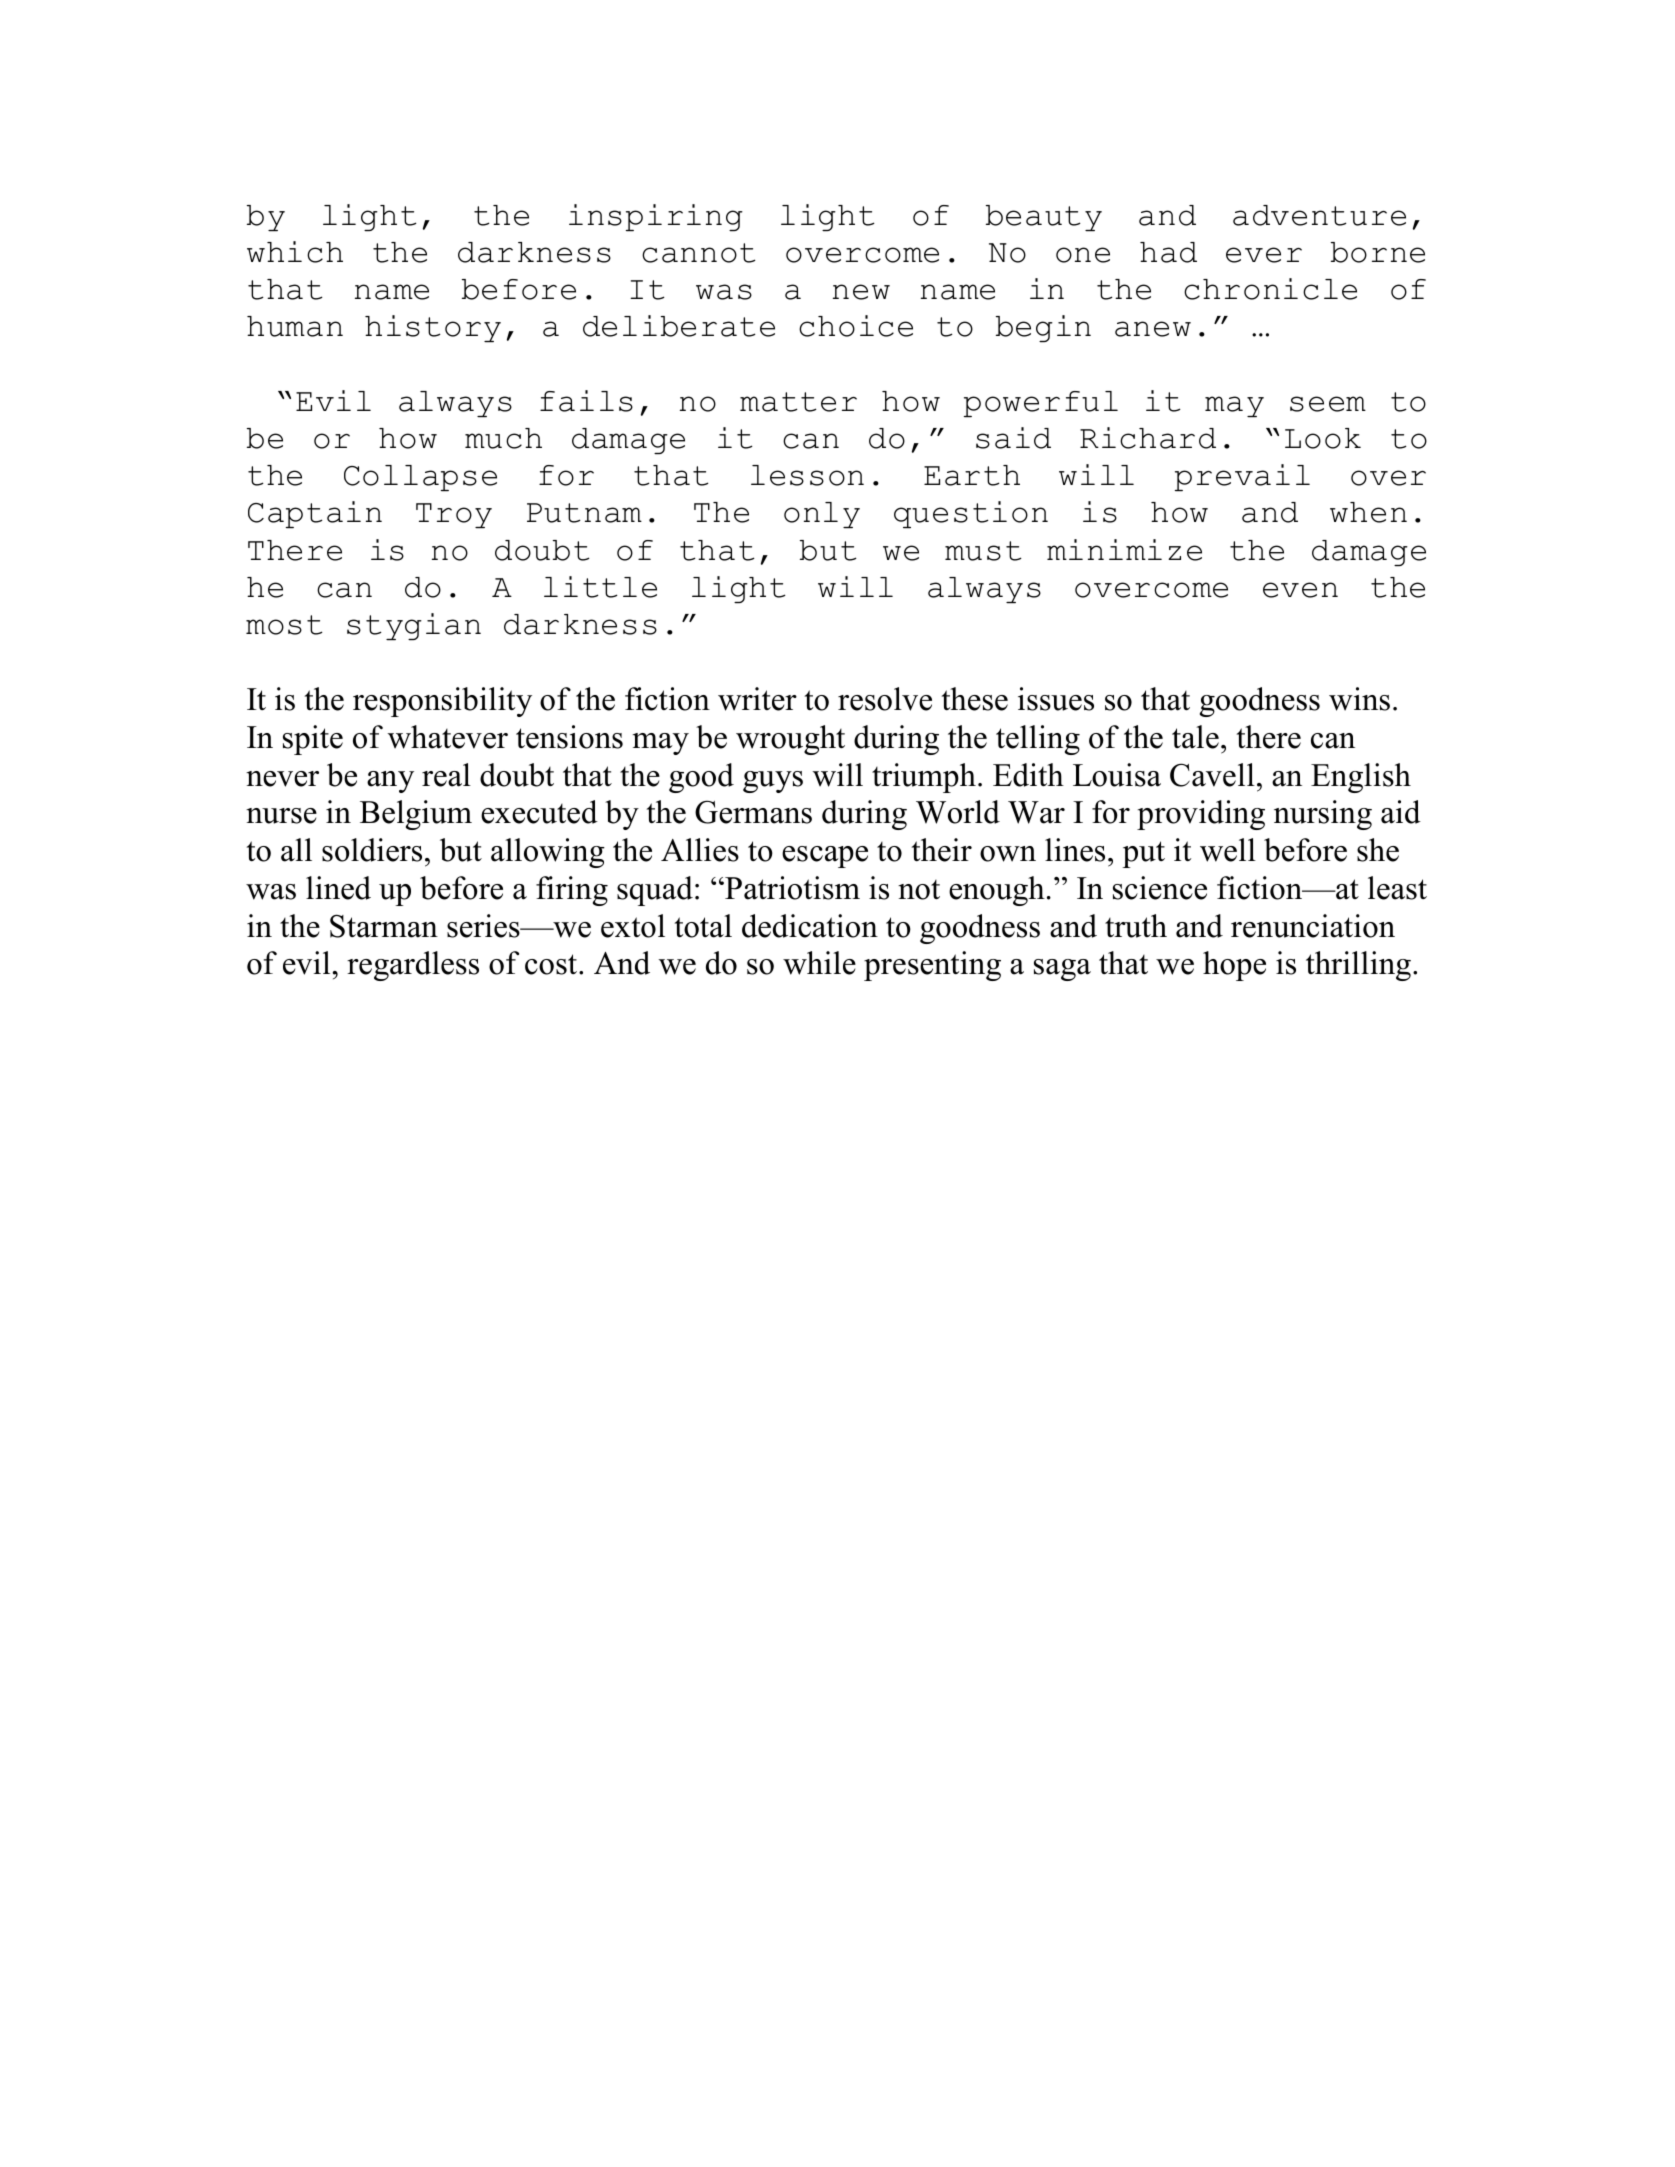  Describe the element at coordinates (1300, 590) in the image. I see `even` at that location.
